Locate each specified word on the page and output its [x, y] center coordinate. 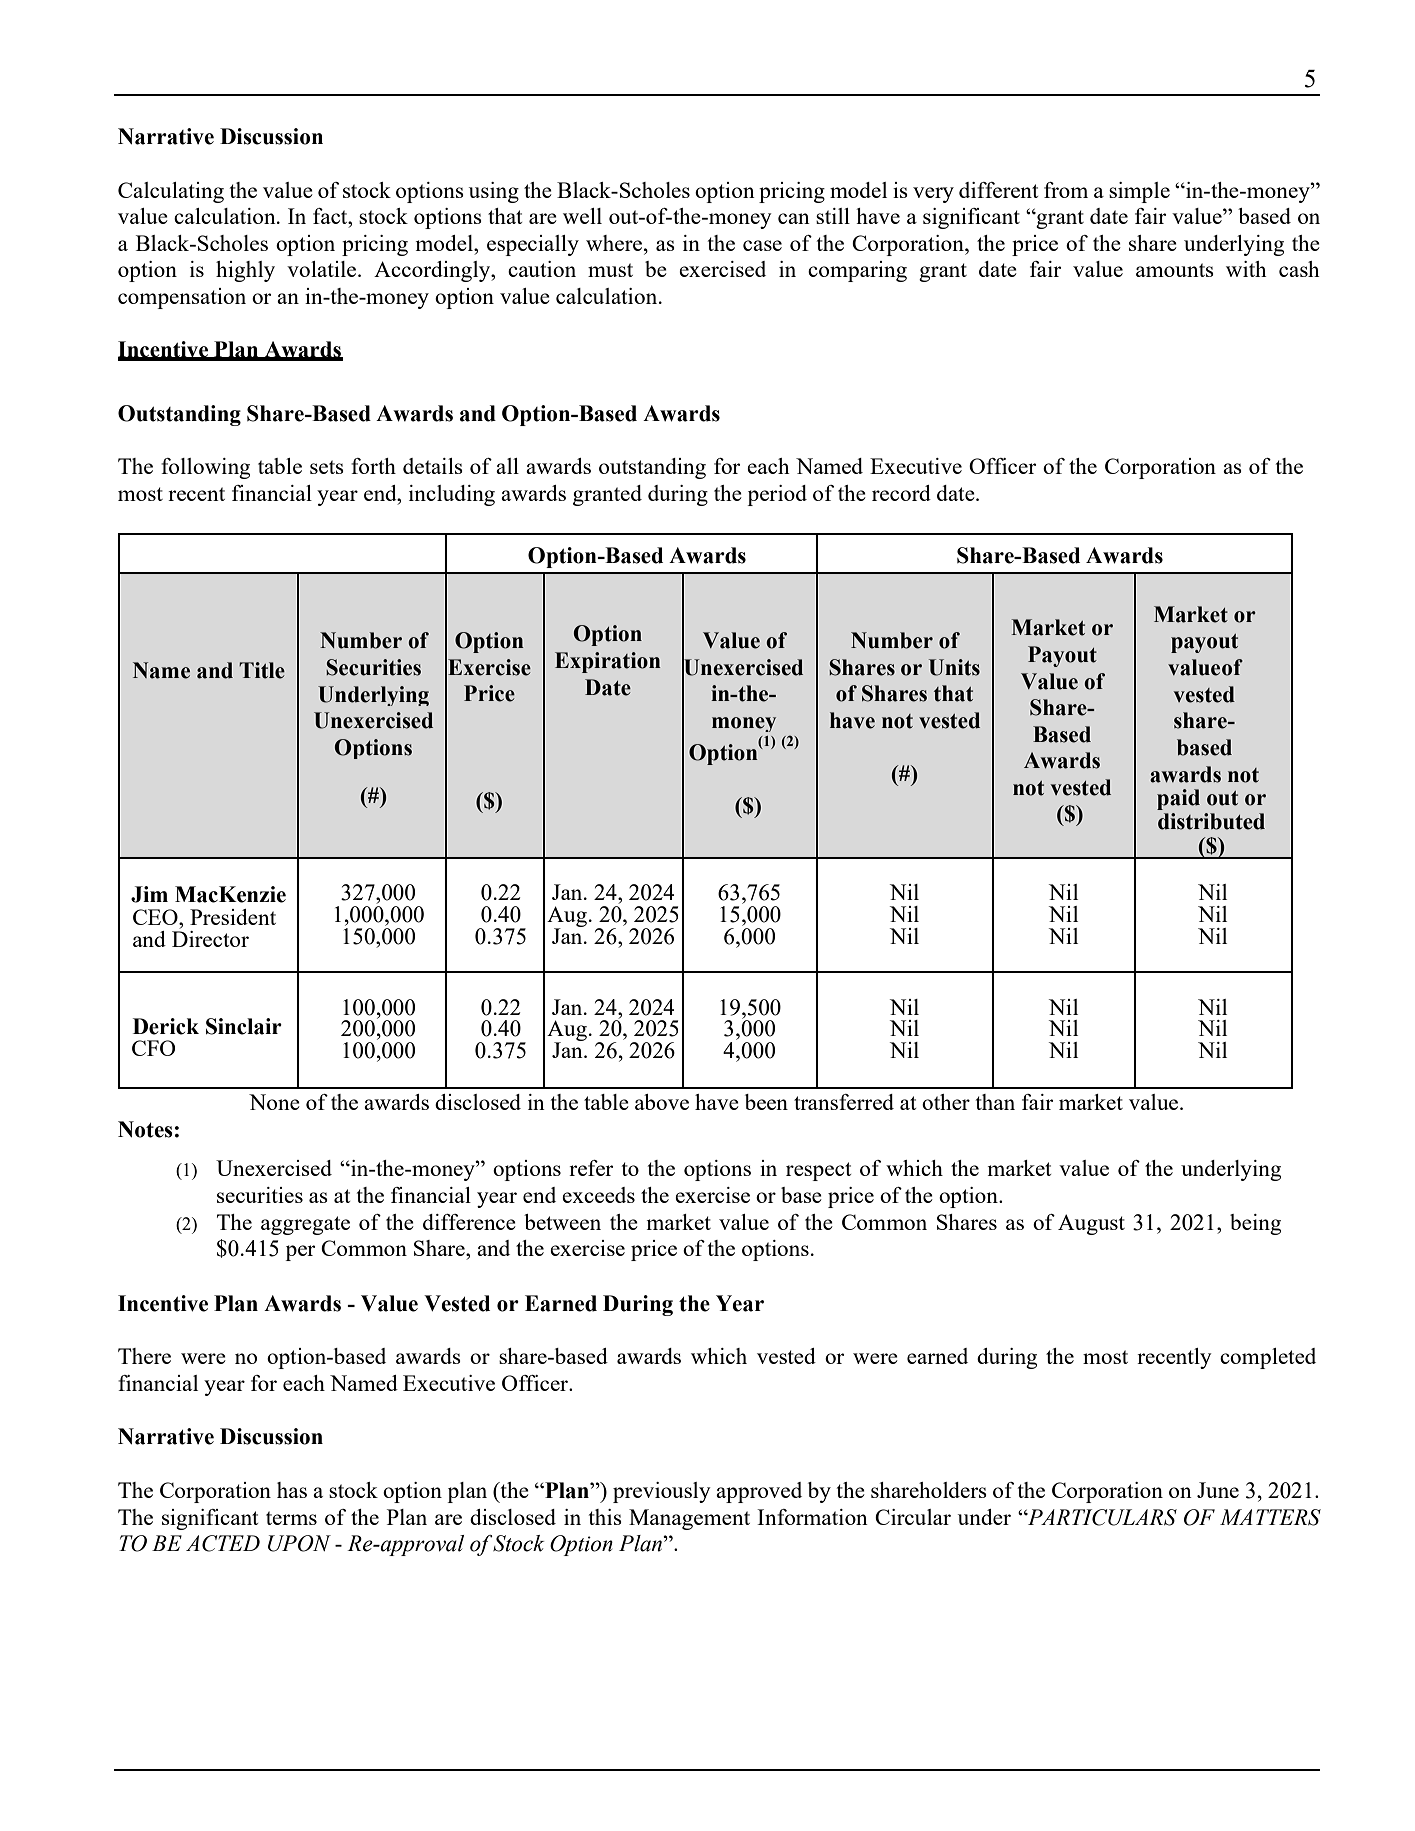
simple [1139, 192]
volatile [323, 269]
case [762, 245]
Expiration [608, 662]
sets [327, 467]
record [901, 493]
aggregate [305, 1225]
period [777, 495]
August [1091, 1224]
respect [818, 1171]
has [292, 1490]
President [233, 917]
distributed [1211, 821]
